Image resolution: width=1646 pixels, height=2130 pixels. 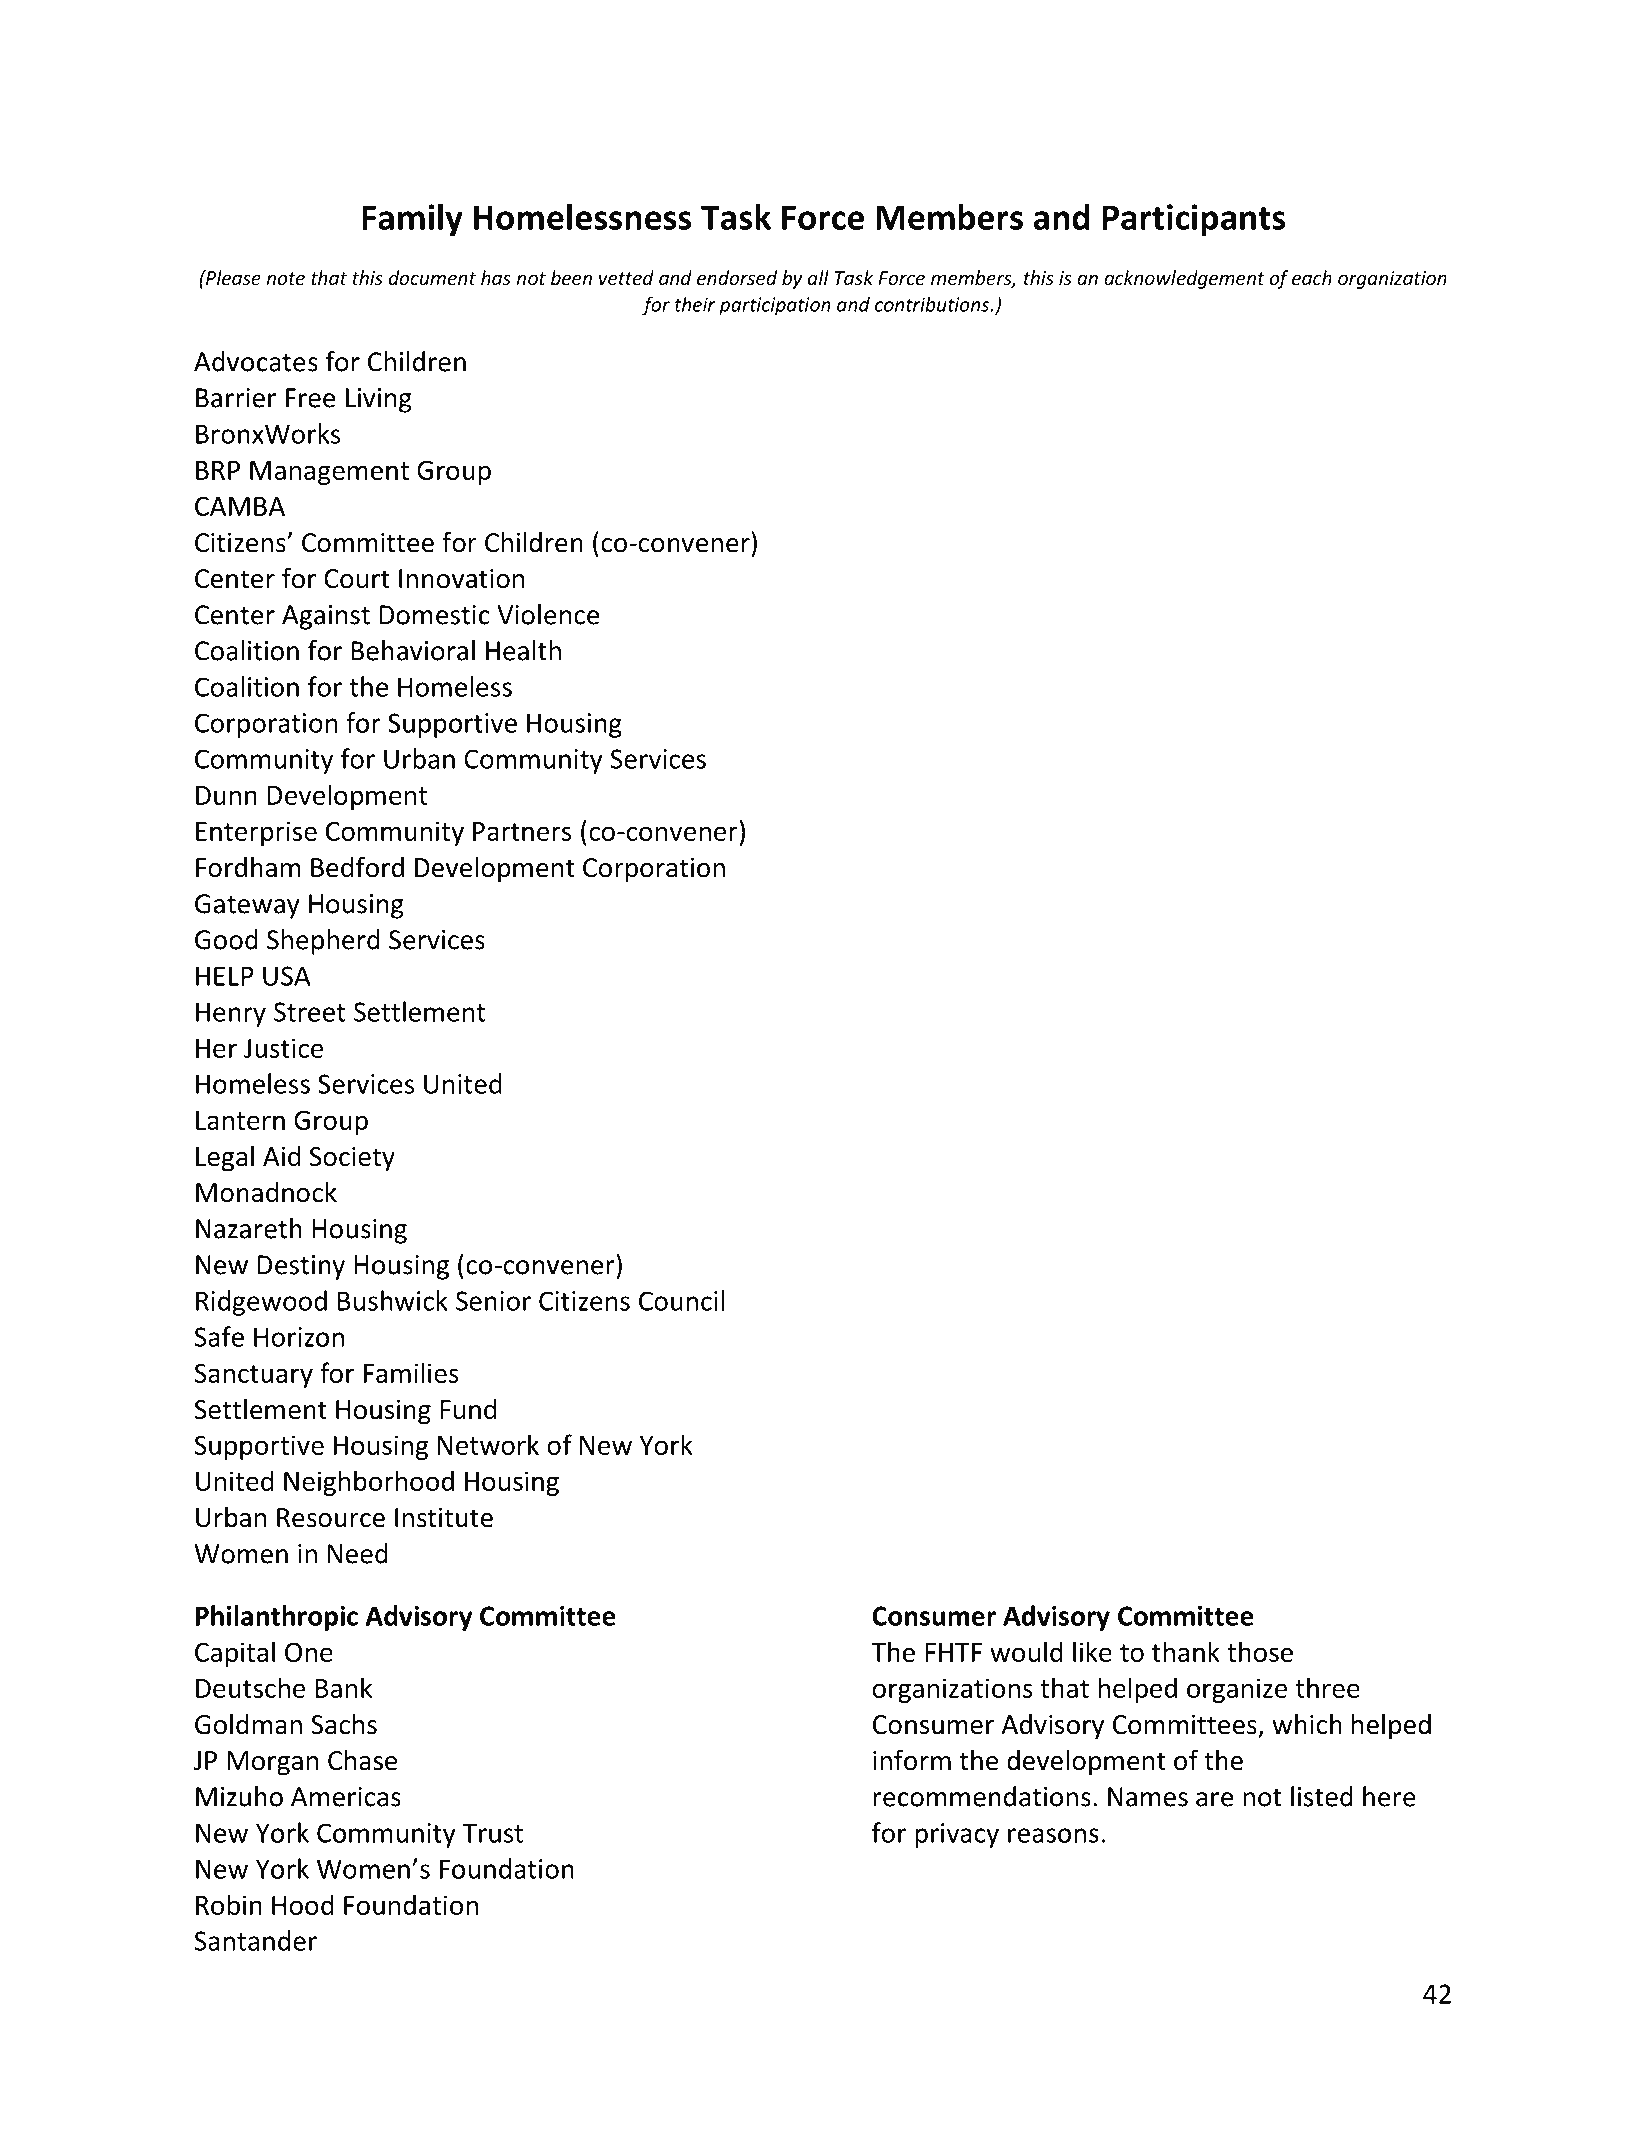 I want to click on Justice, so click(x=283, y=1048).
